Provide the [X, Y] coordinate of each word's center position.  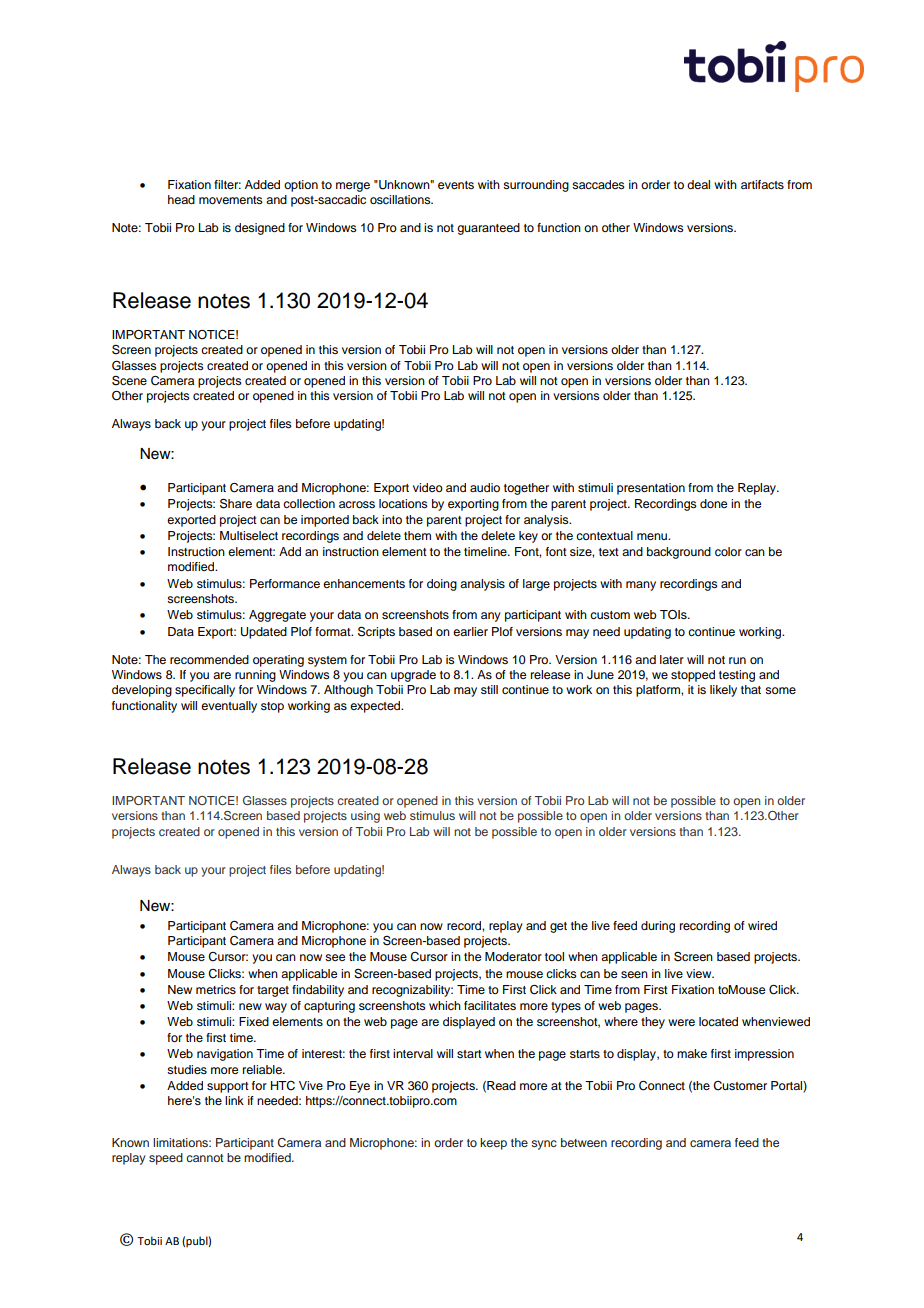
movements [231, 200]
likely [723, 691]
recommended [209, 659]
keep [493, 1144]
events [456, 185]
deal [698, 184]
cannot [205, 1158]
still [489, 689]
